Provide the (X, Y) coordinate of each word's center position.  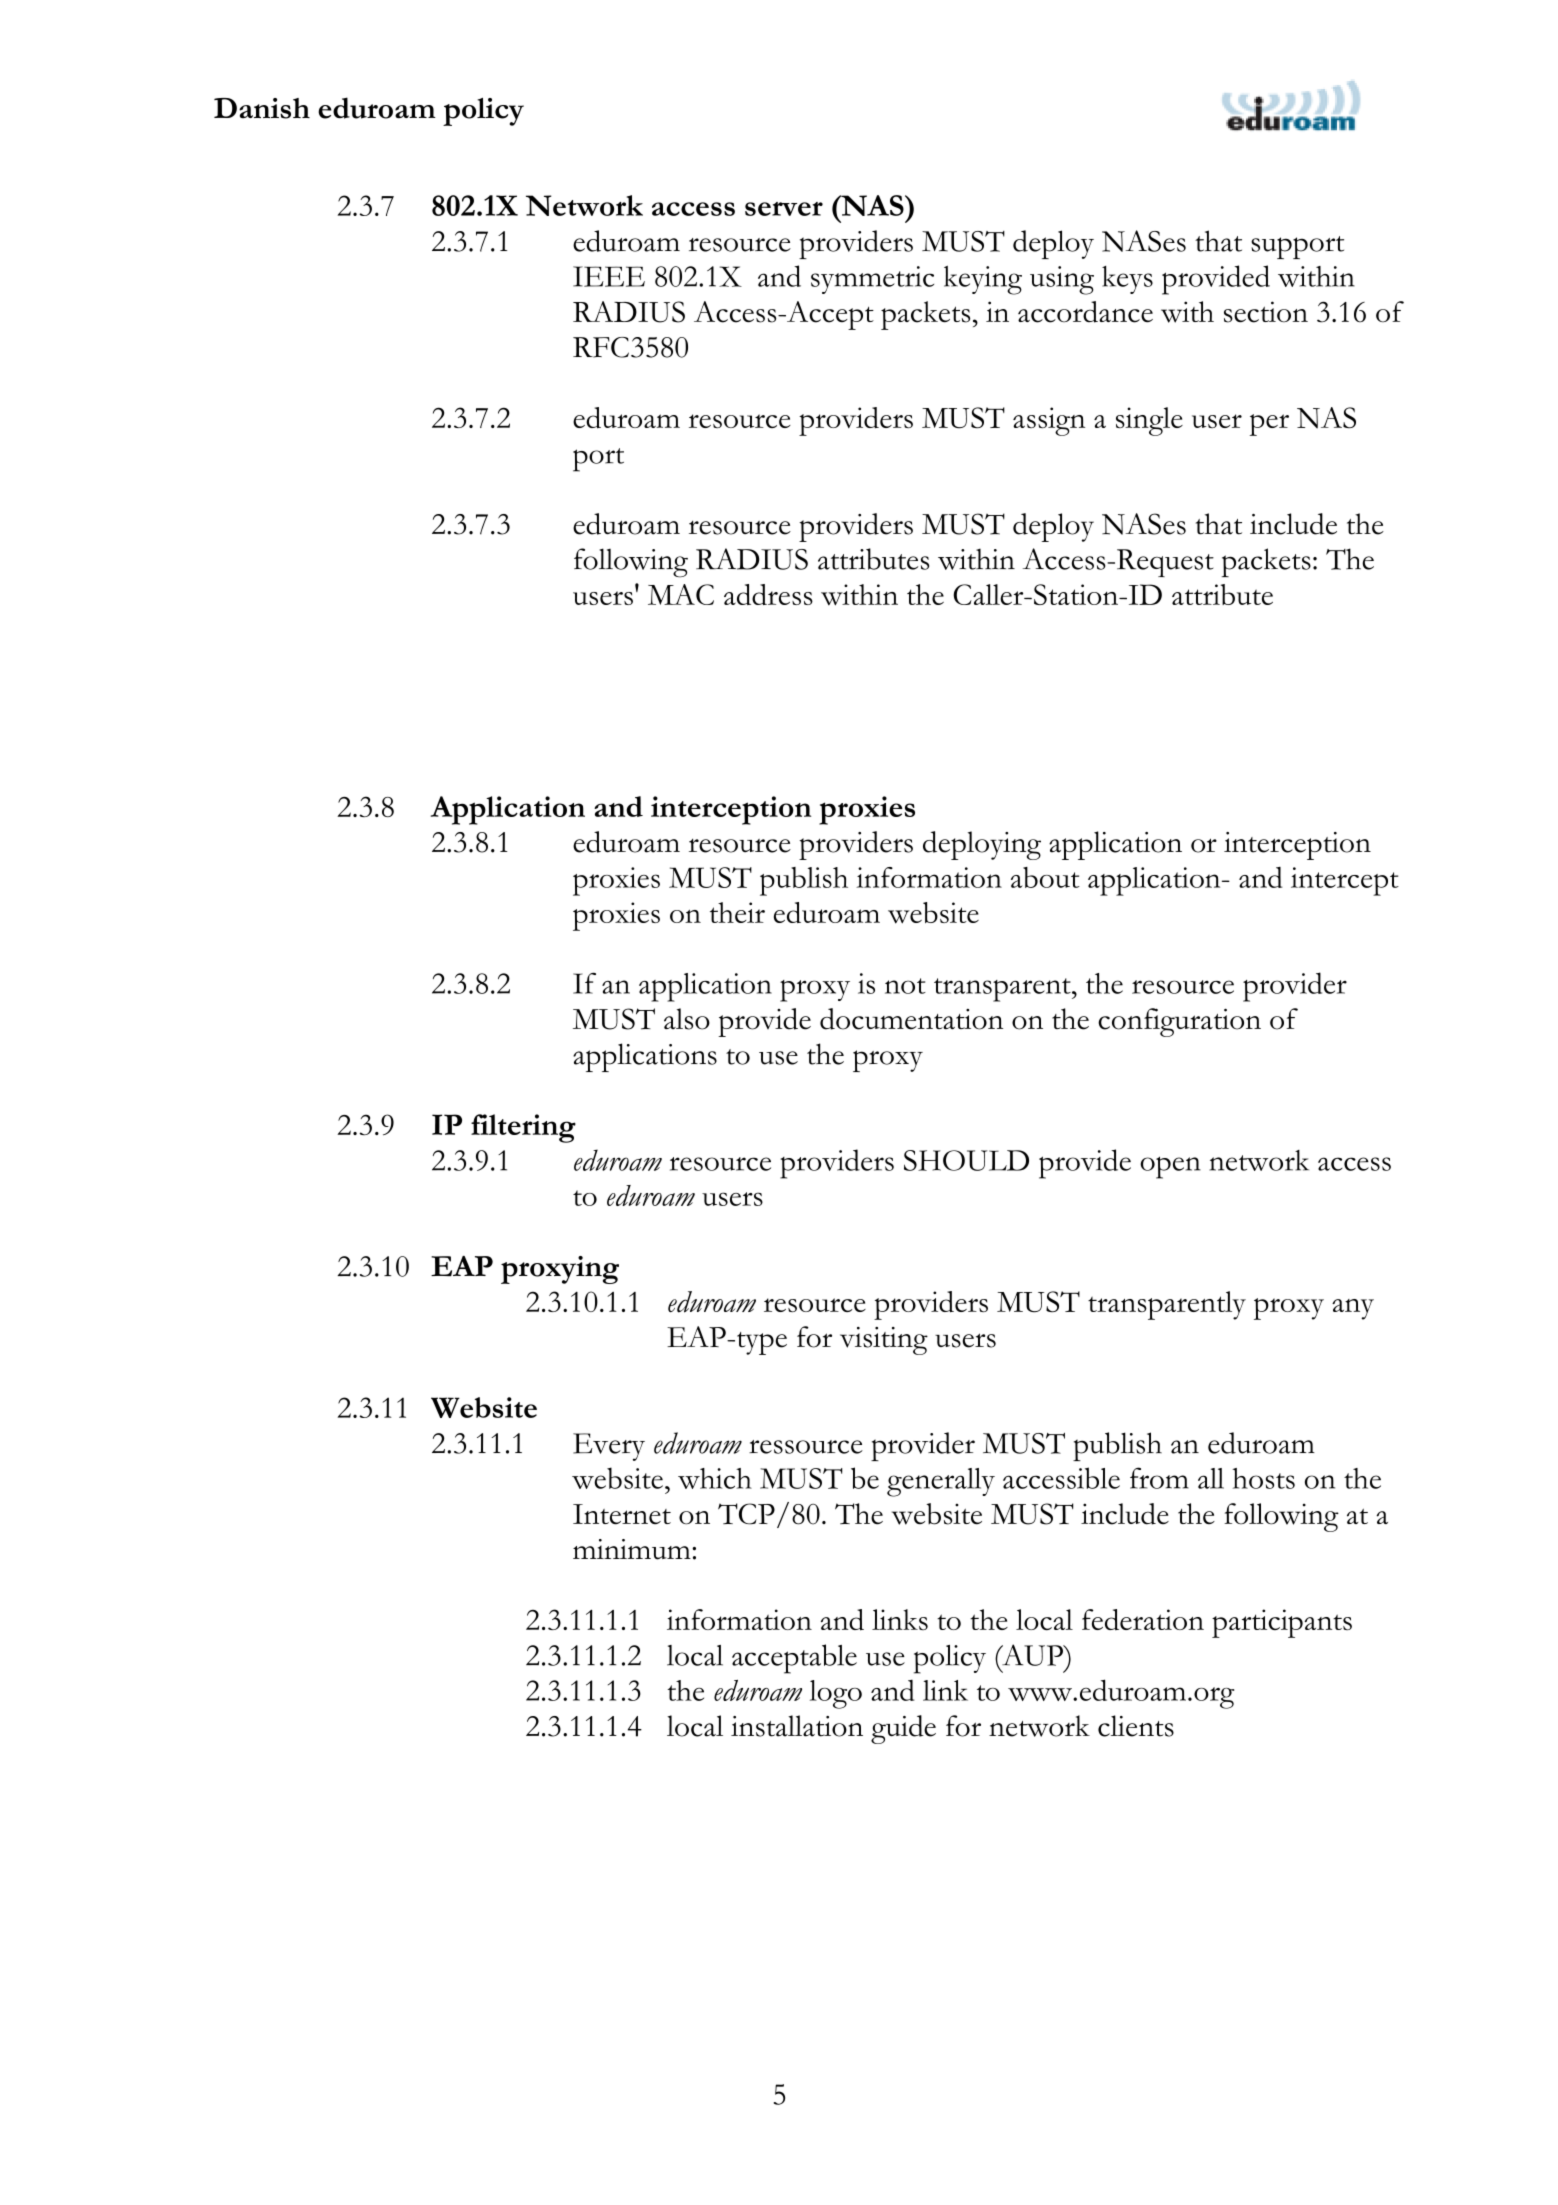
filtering (523, 1128)
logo (836, 1694)
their (737, 912)
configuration (1179, 1022)
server (784, 209)
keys (1127, 280)
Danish (262, 108)
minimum (633, 1549)
